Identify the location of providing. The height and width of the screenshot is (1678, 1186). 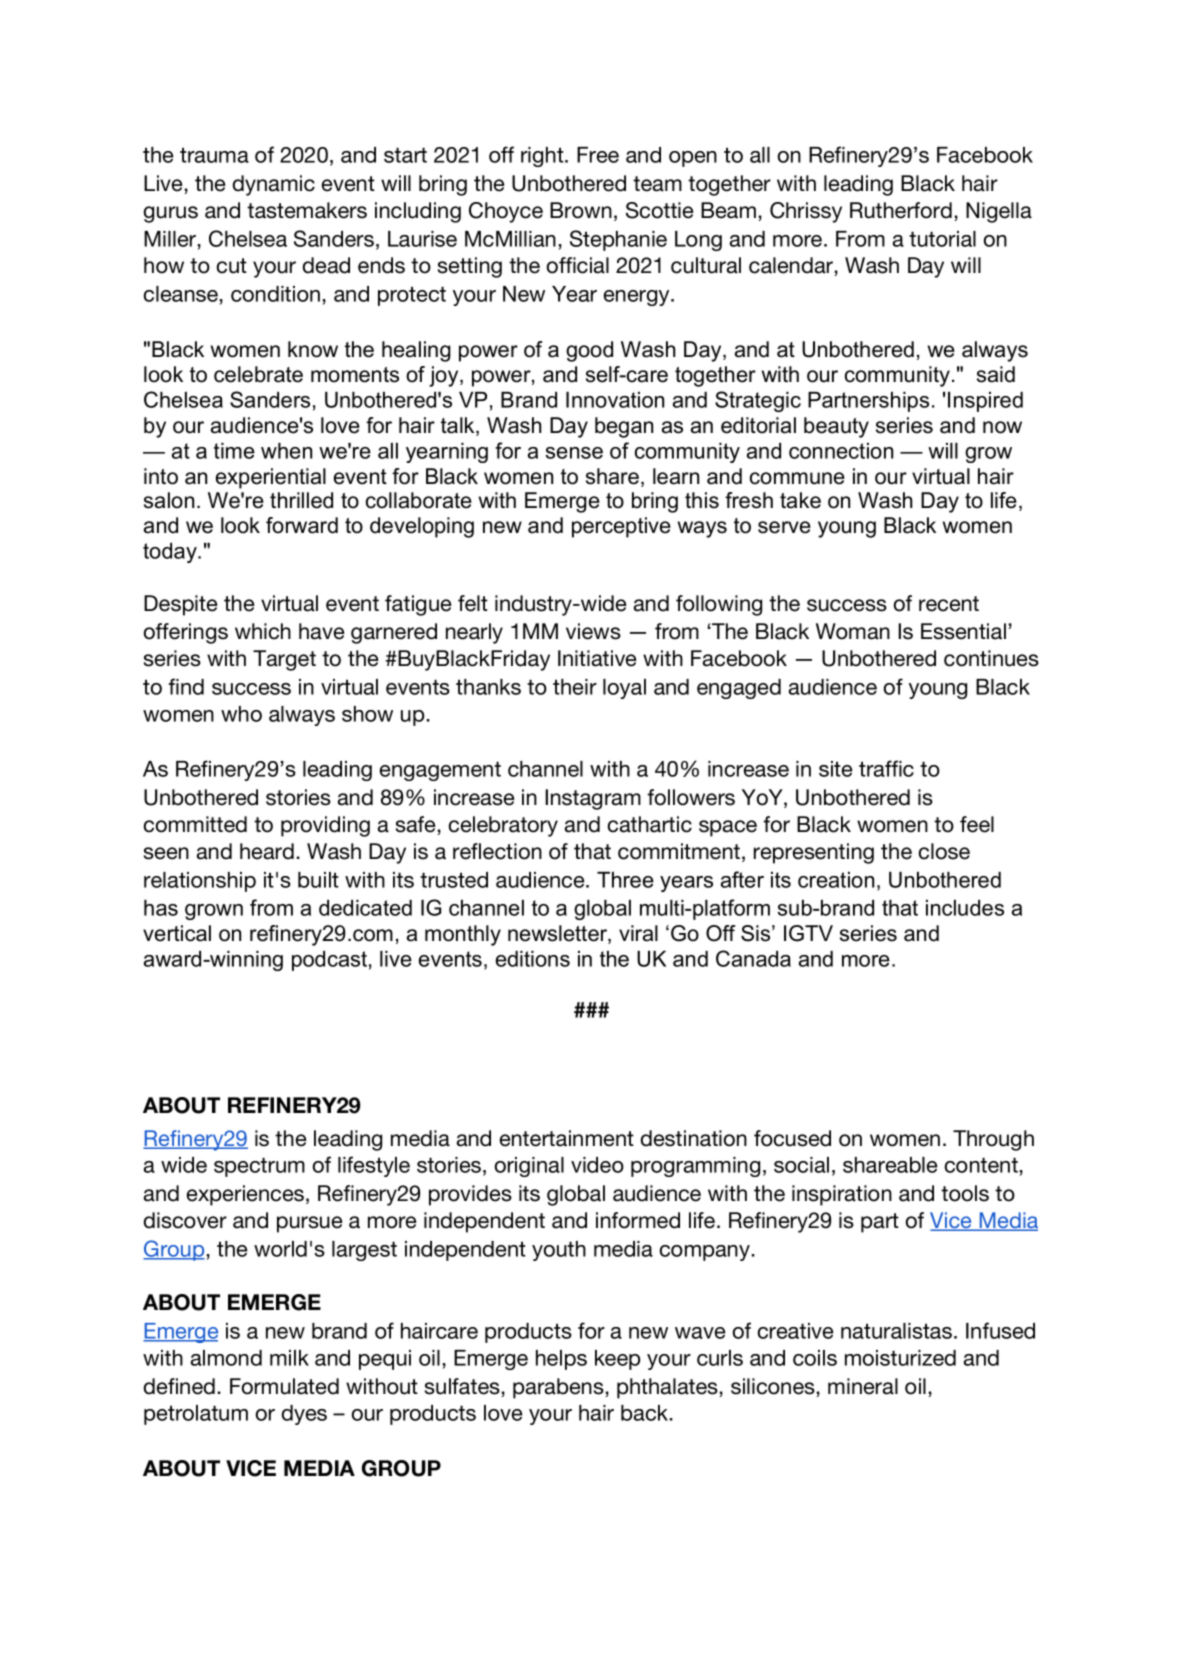
(325, 826).
